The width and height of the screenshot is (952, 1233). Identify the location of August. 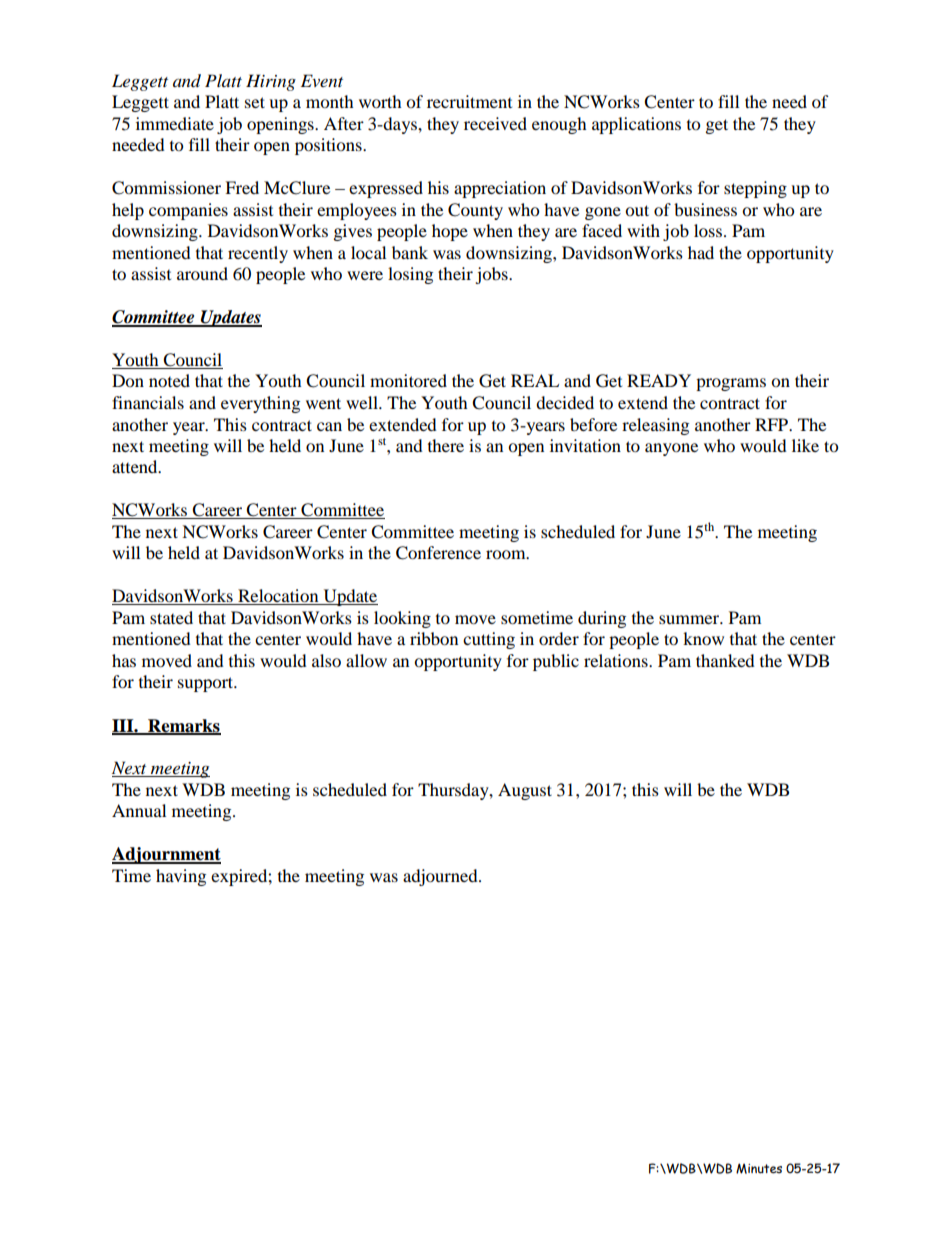
(525, 791).
